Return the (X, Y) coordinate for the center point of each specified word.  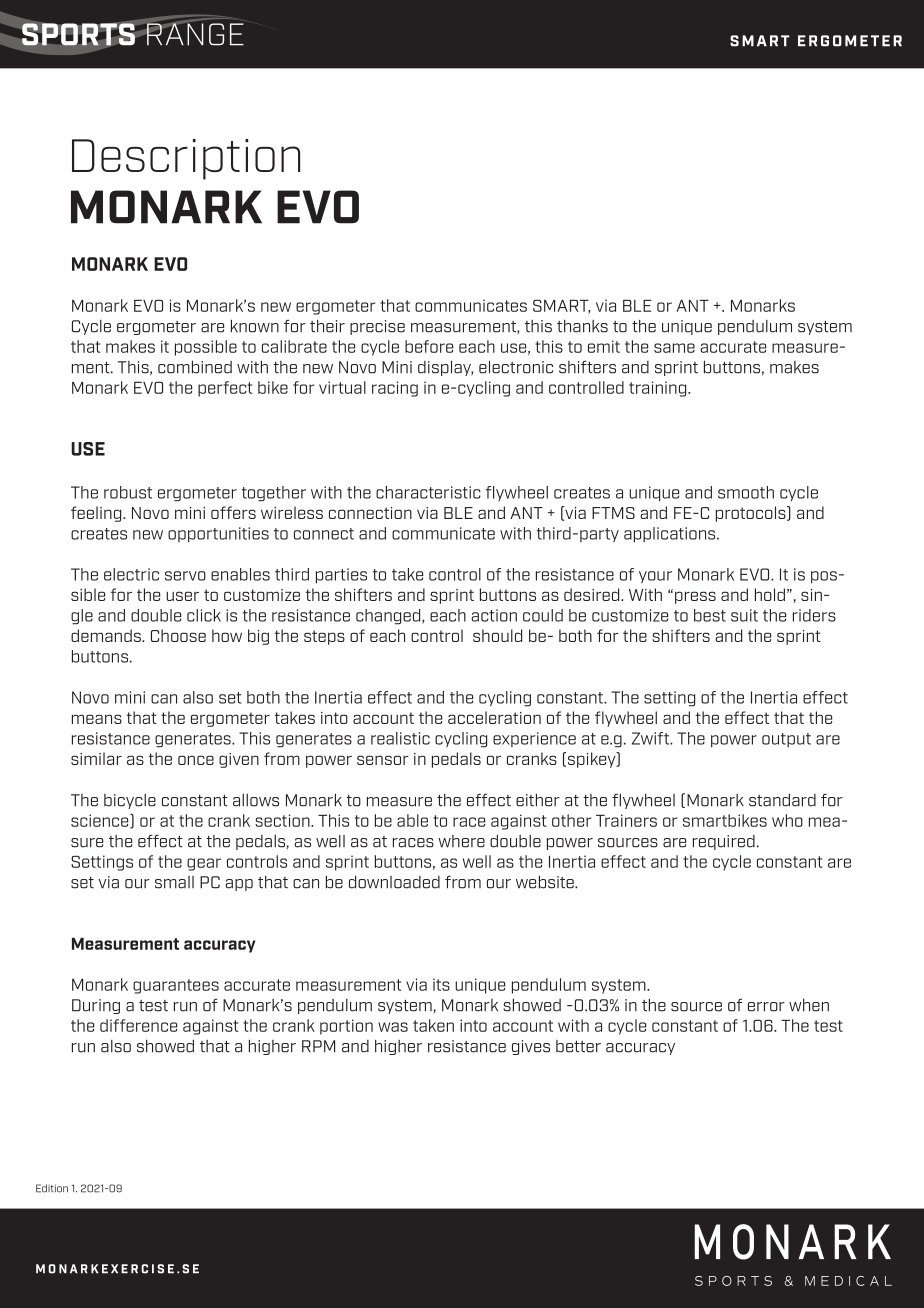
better (578, 1046)
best (710, 615)
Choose (178, 635)
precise (377, 327)
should (497, 635)
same (674, 348)
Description (186, 159)
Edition (52, 1188)
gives (531, 1047)
